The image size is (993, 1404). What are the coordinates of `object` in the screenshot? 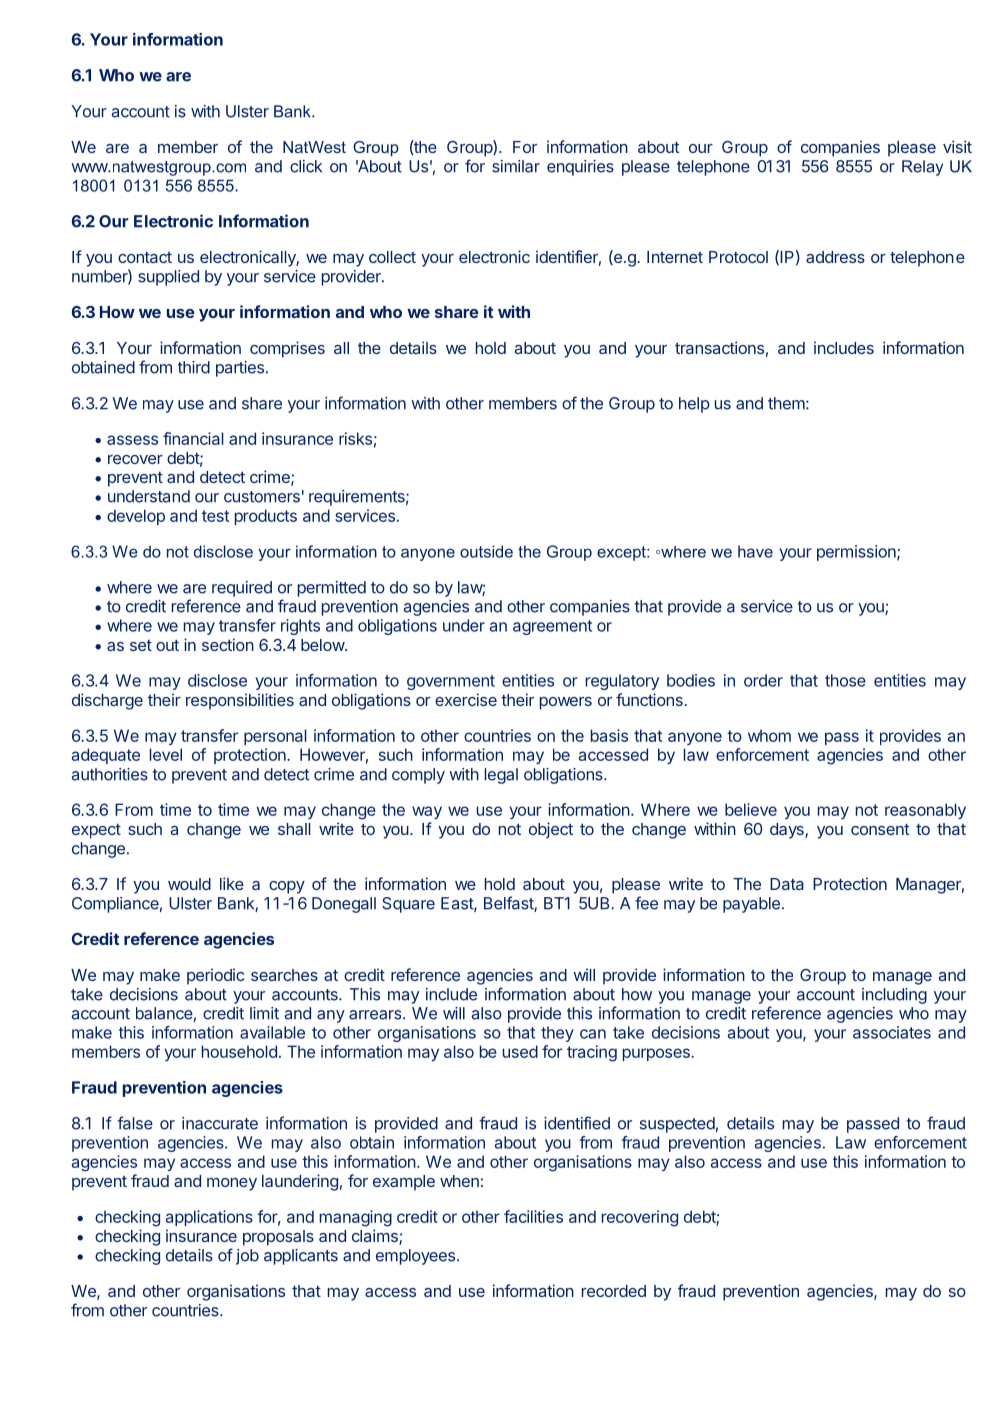 It's located at (551, 830).
